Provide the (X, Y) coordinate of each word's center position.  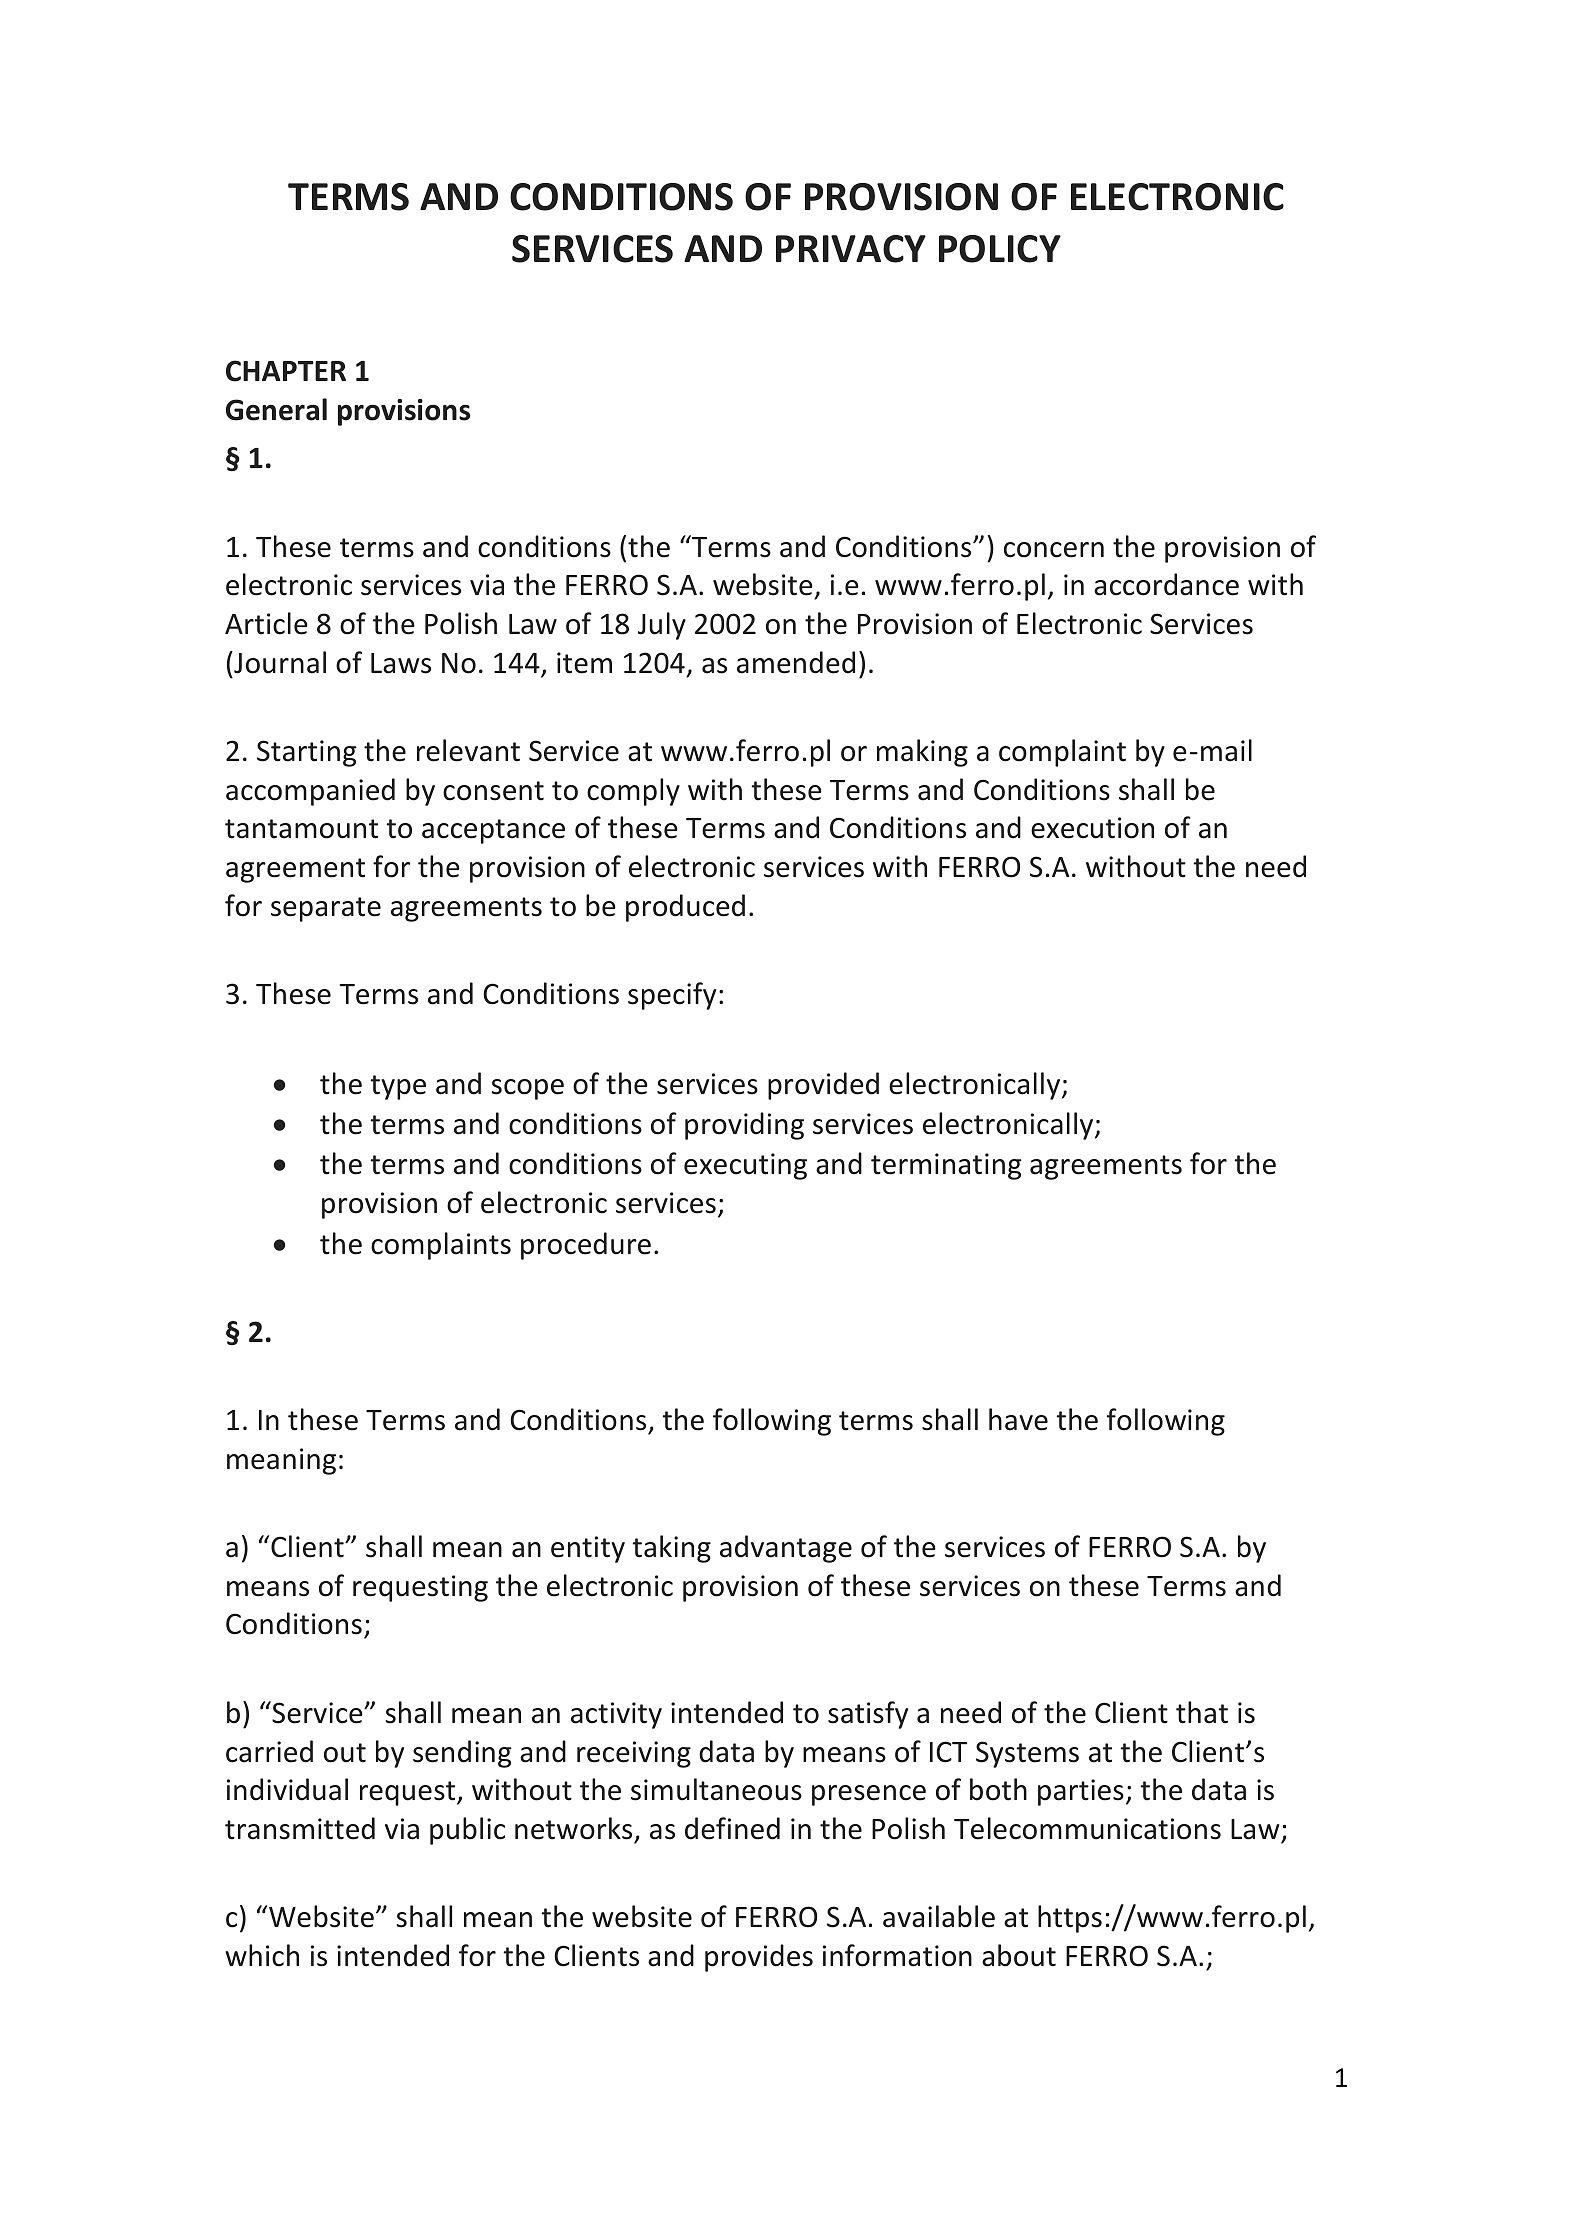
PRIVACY (851, 249)
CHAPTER (286, 371)
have (1018, 1419)
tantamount (301, 829)
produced (685, 908)
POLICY (1000, 249)
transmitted (300, 1828)
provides (759, 1958)
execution (1092, 828)
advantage (786, 1549)
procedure (586, 1246)
